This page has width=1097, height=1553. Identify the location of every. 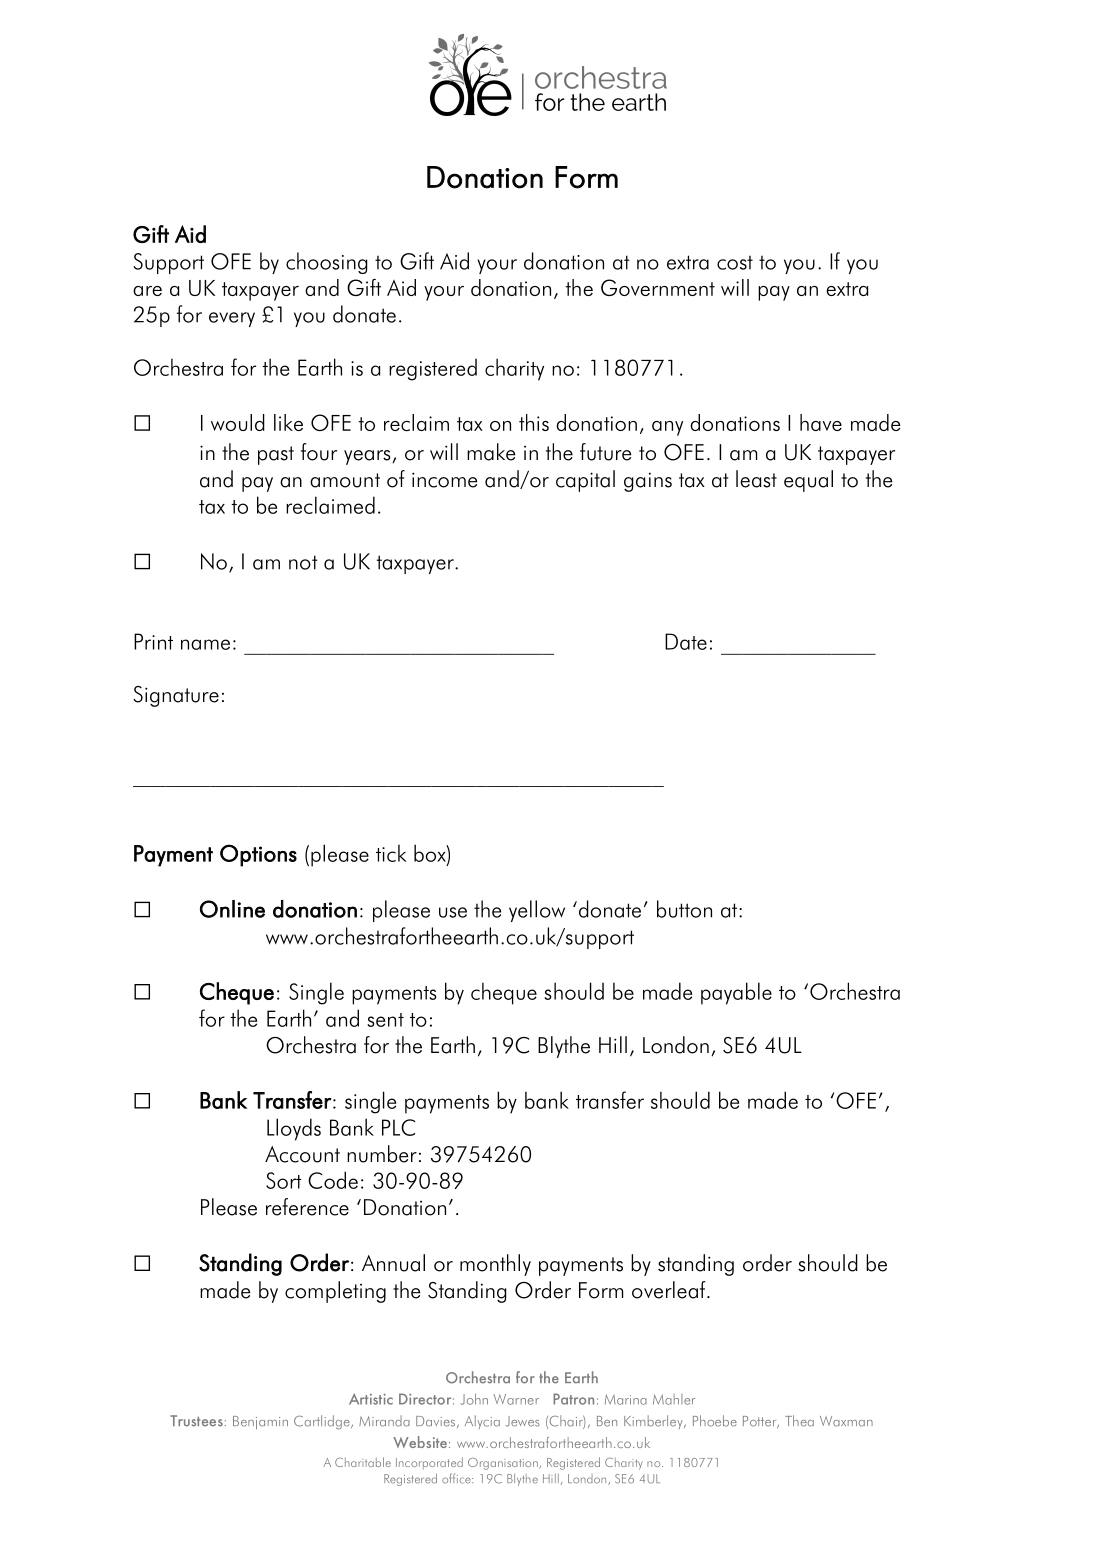
(232, 319).
